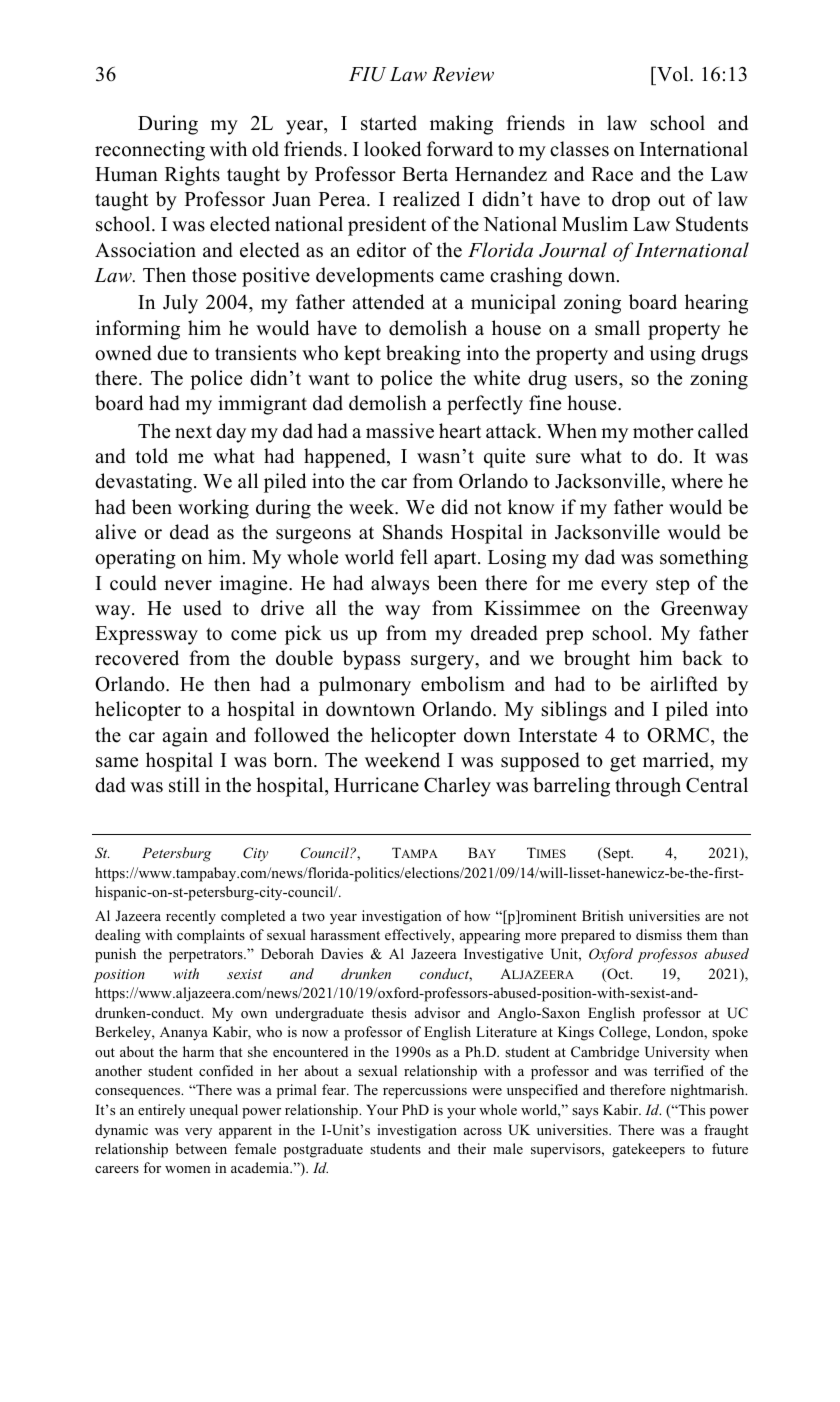  What do you see at coordinates (389, 123) in the screenshot?
I see `started` at bounding box center [389, 123].
